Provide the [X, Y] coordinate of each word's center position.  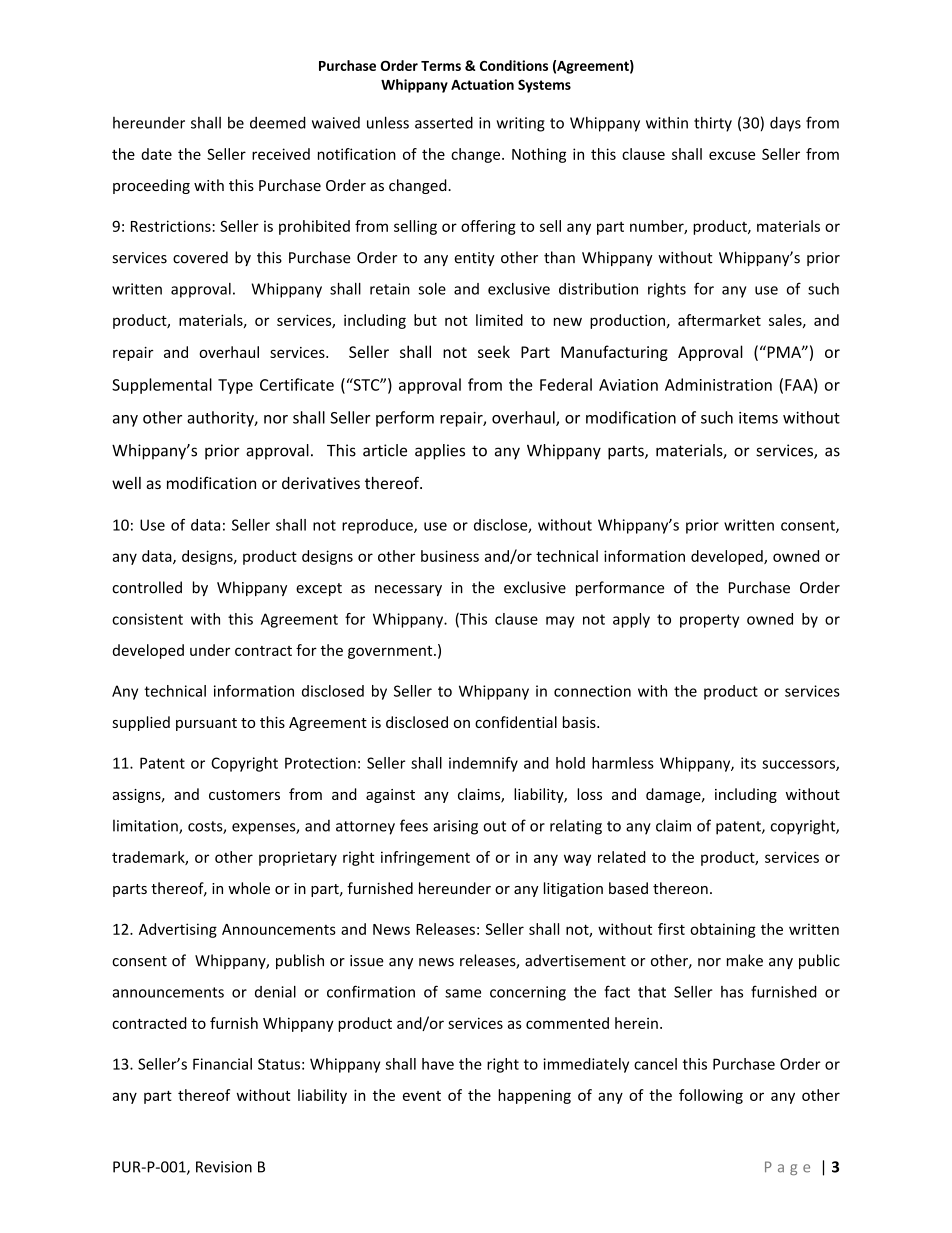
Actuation [482, 84]
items [758, 418]
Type [235, 386]
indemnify [483, 764]
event [422, 1096]
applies [440, 452]
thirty [713, 124]
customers [244, 795]
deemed [278, 122]
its [748, 763]
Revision [224, 1167]
